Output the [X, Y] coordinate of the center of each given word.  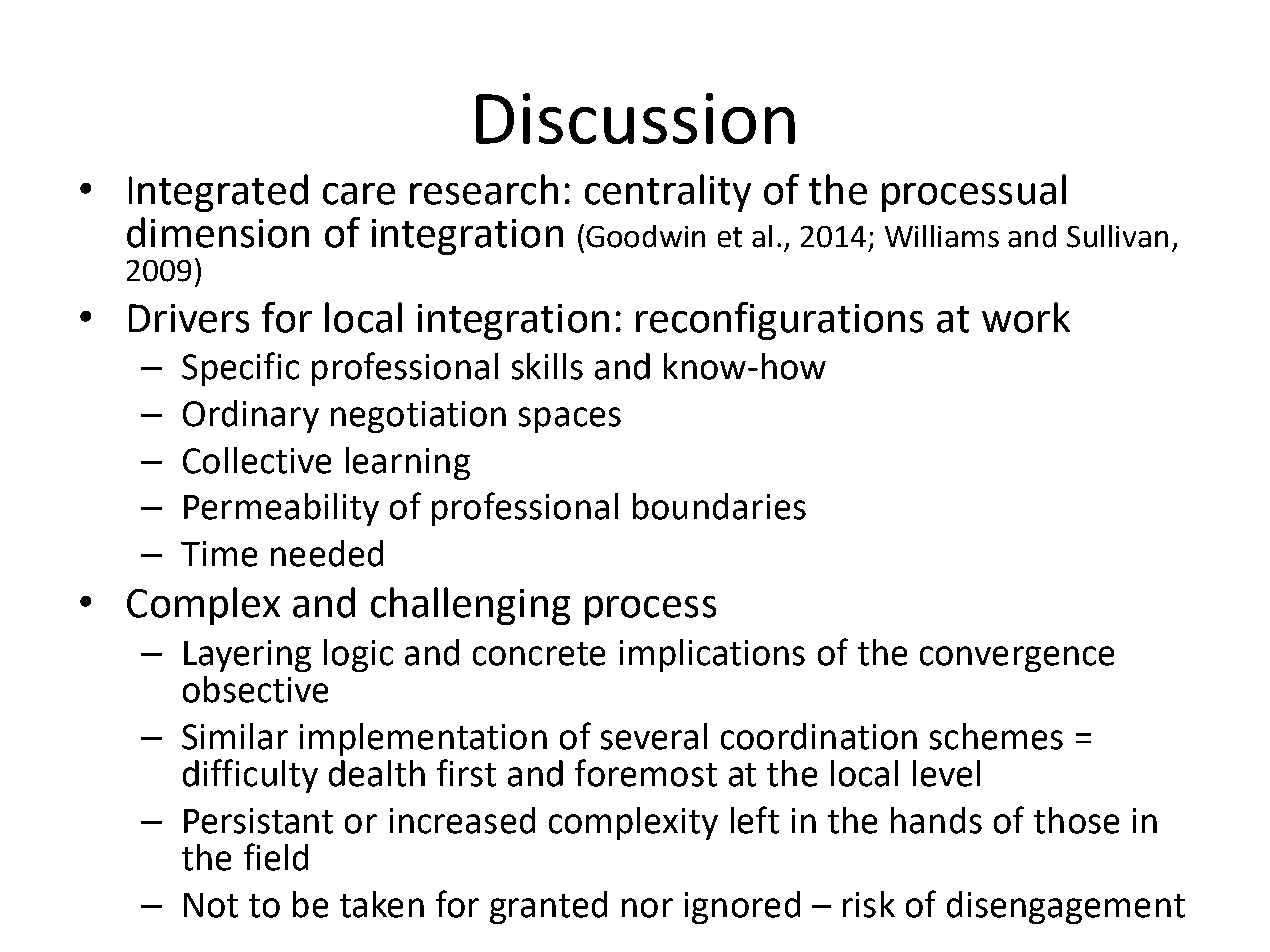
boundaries [719, 506]
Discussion [635, 118]
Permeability [281, 509]
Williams [942, 236]
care [359, 194]
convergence [1017, 659]
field [276, 857]
